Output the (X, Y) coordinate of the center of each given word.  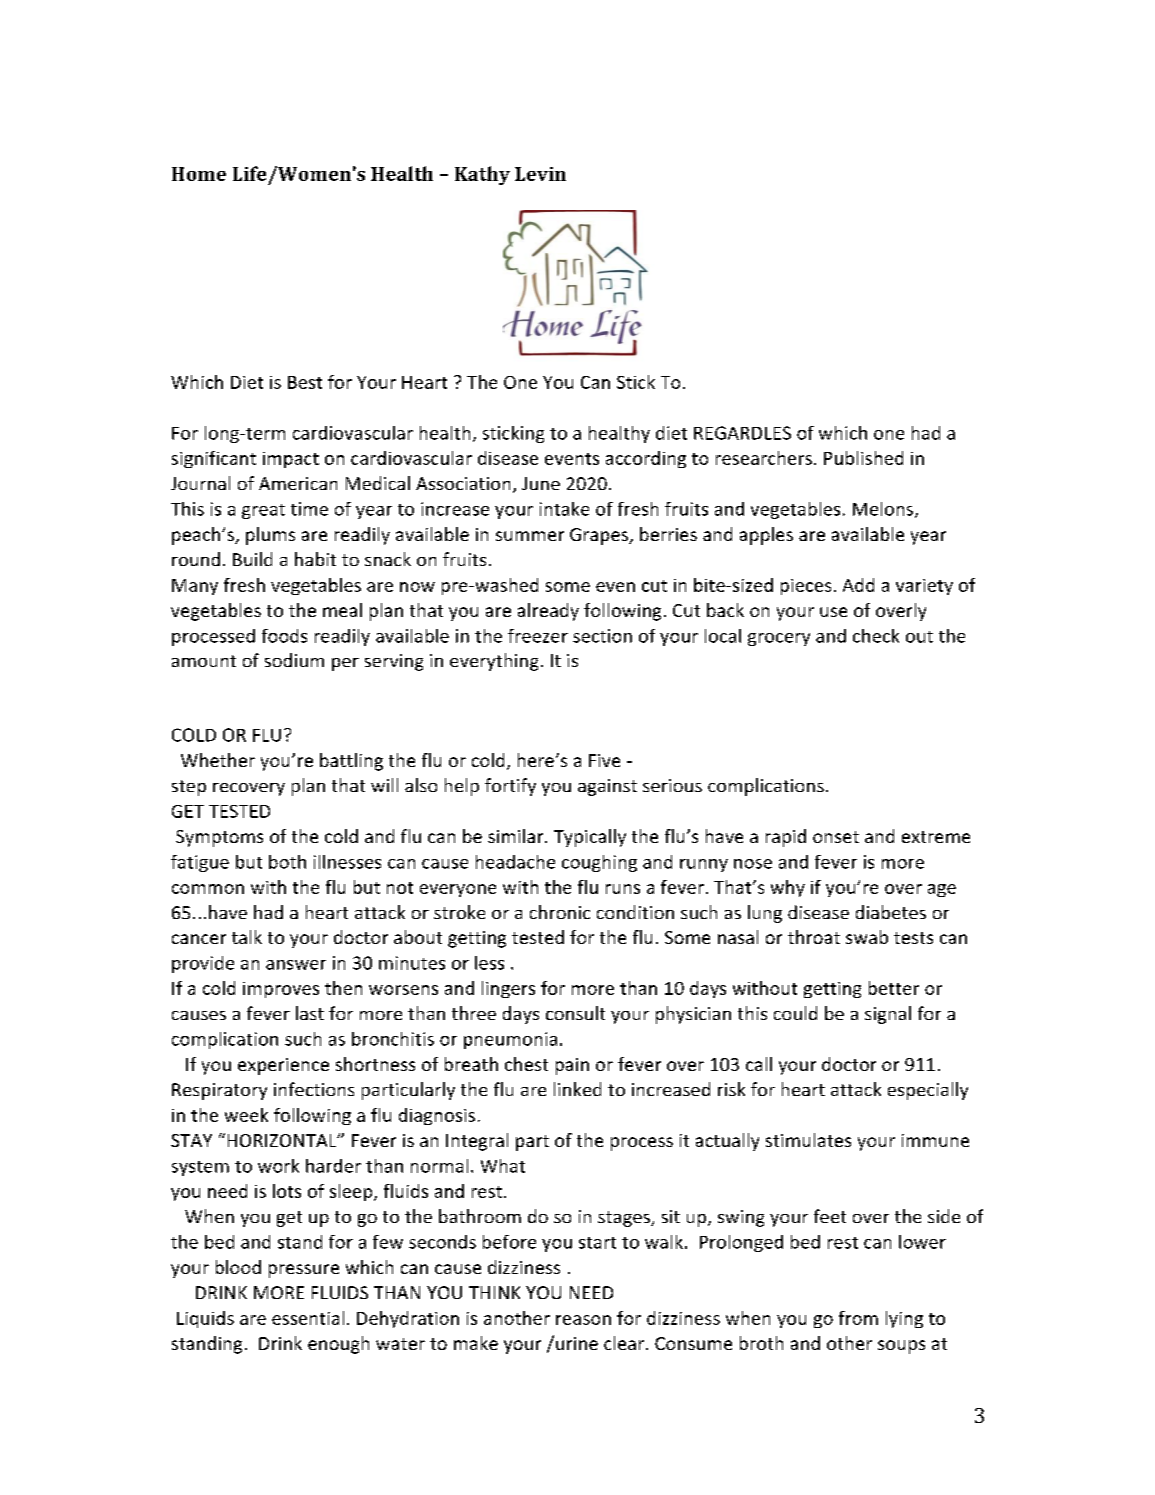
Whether (218, 760)
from (858, 1318)
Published (863, 458)
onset (836, 837)
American (298, 483)
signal (888, 1015)
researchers (764, 458)
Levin (540, 174)
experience (283, 1066)
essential (308, 1318)
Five (604, 760)
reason (583, 1320)
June (541, 483)
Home (199, 174)
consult (575, 1013)
